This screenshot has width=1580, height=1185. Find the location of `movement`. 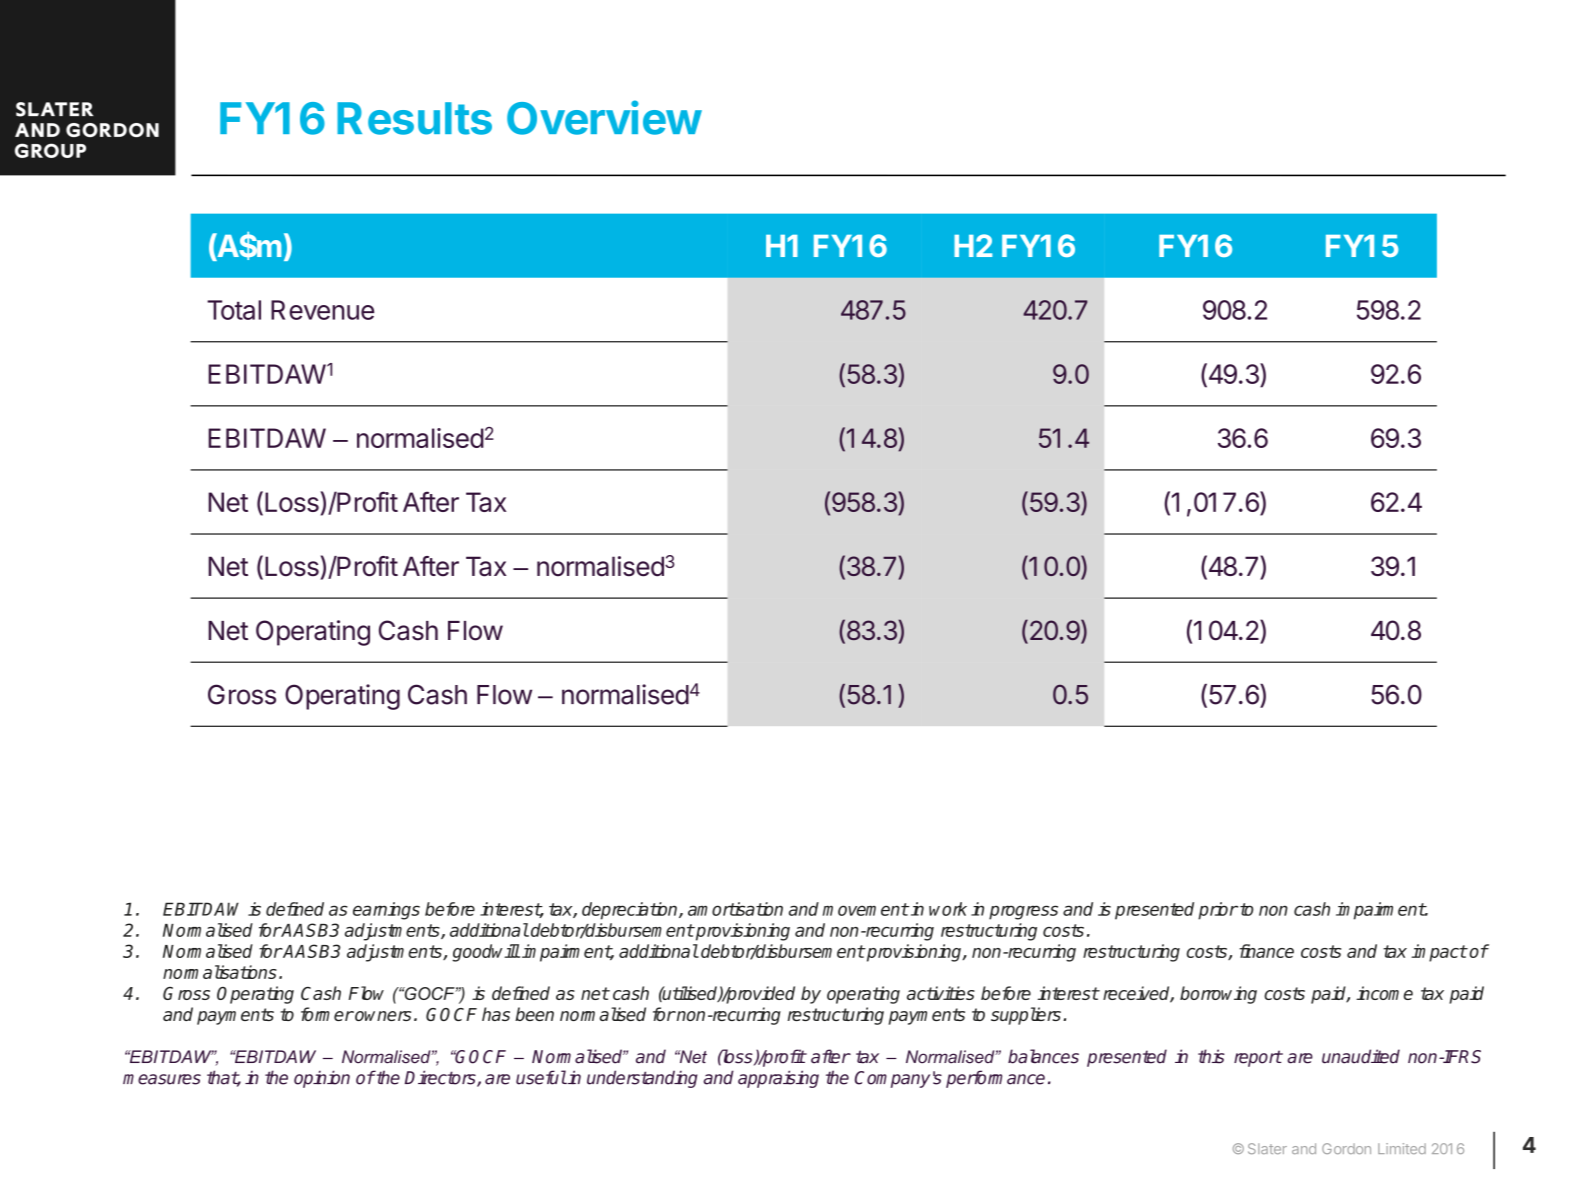

movement is located at coordinates (866, 909).
